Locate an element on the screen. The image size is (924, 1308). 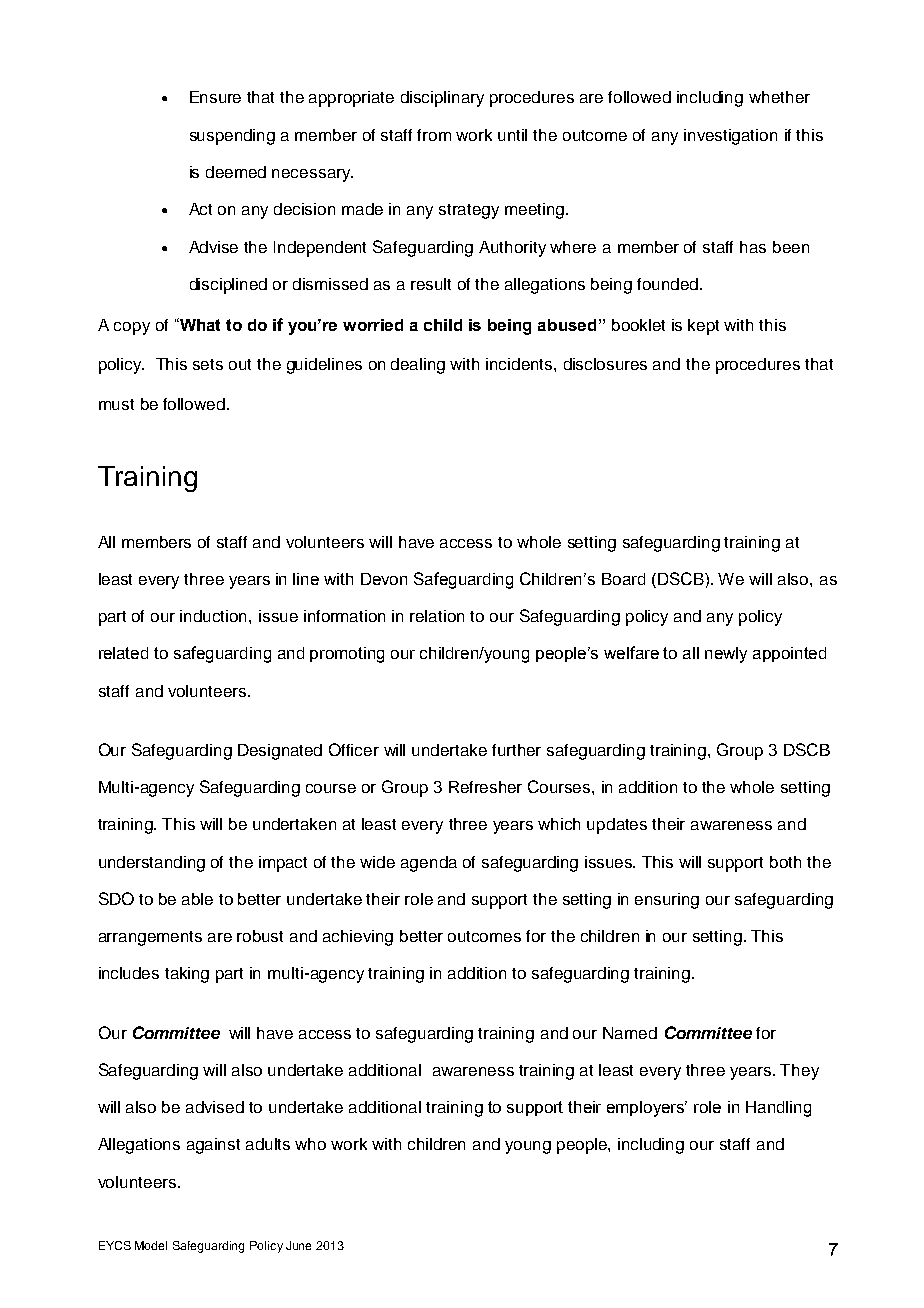
newly is located at coordinates (726, 655).
